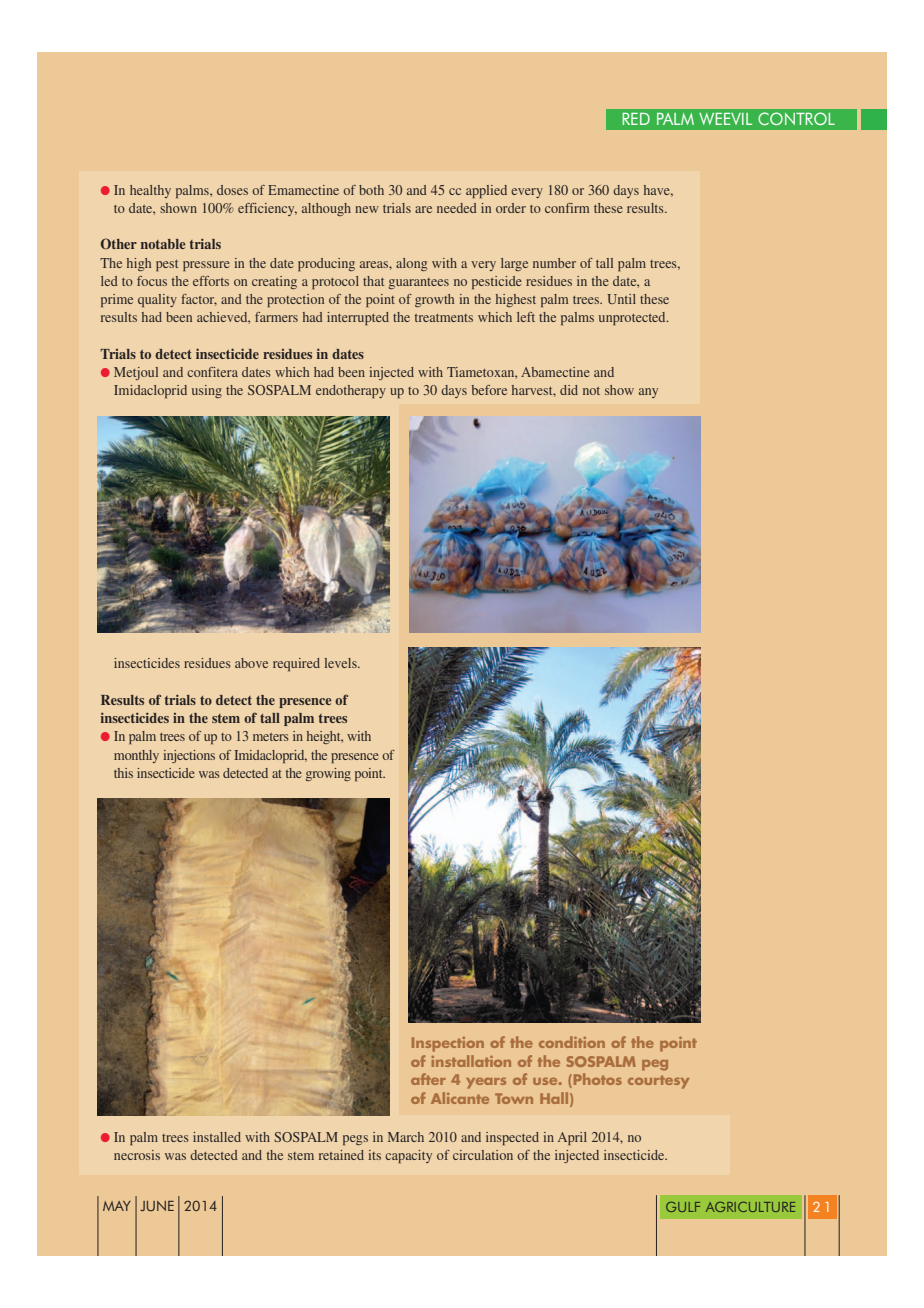 The height and width of the image is (1308, 924). What do you see at coordinates (486, 191) in the image?
I see `applied` at bounding box center [486, 191].
